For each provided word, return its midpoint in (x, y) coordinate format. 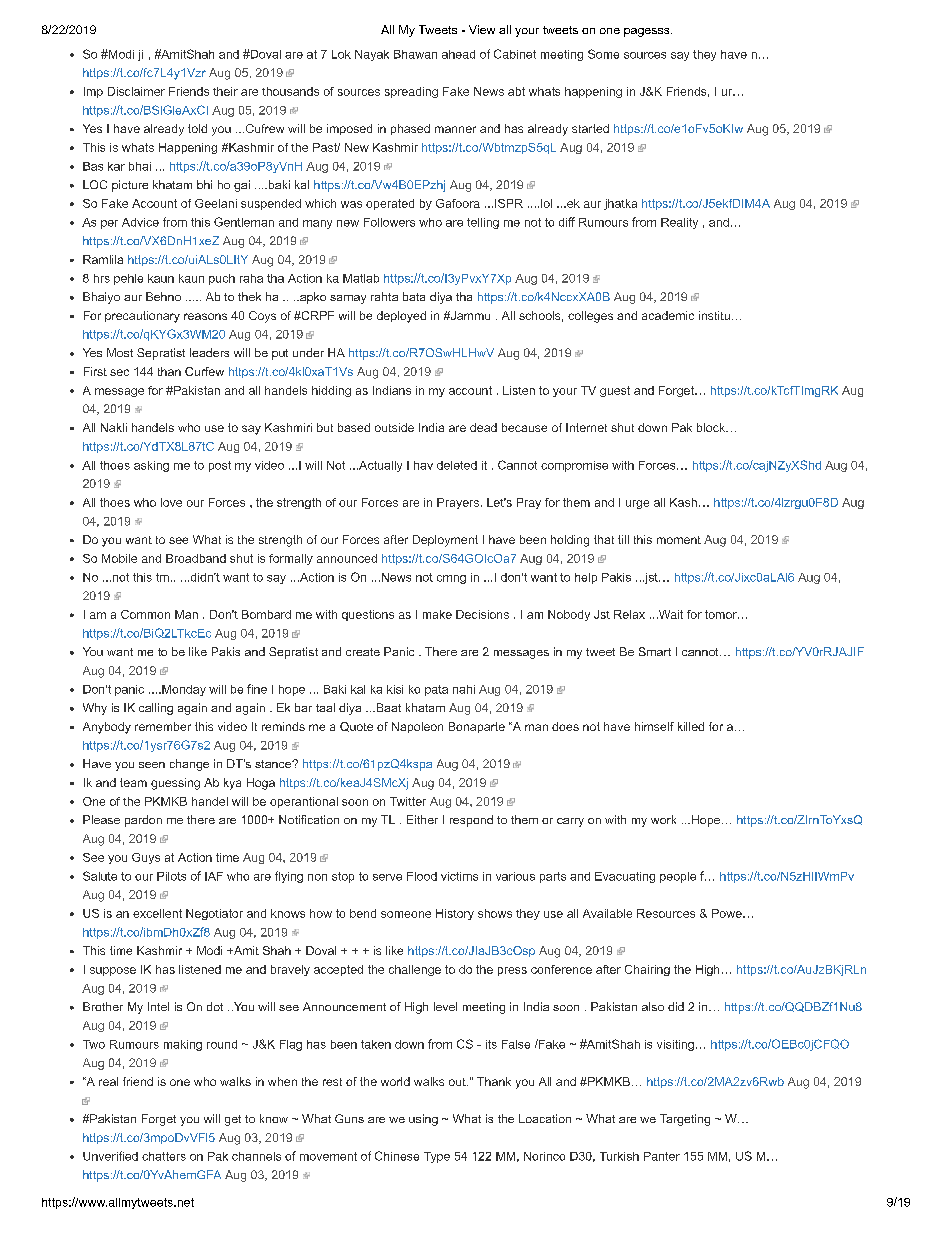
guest (615, 391)
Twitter (408, 801)
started (590, 128)
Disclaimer (136, 91)
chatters (164, 1156)
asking (151, 466)
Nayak (372, 55)
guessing (175, 784)
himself (654, 726)
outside (394, 427)
